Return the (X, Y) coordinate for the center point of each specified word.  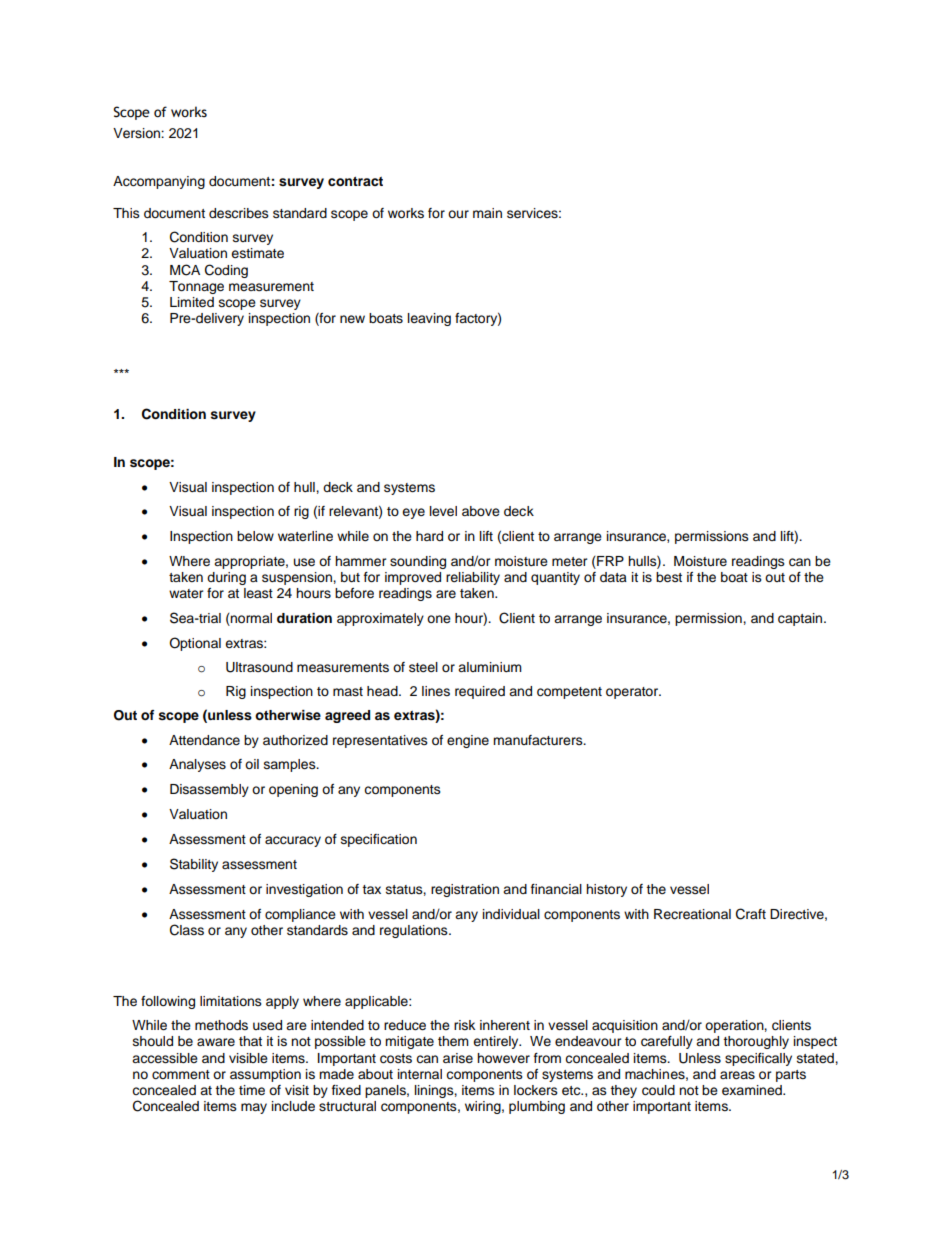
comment (181, 1075)
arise (458, 1058)
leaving (429, 319)
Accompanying (159, 182)
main (487, 213)
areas (737, 1075)
